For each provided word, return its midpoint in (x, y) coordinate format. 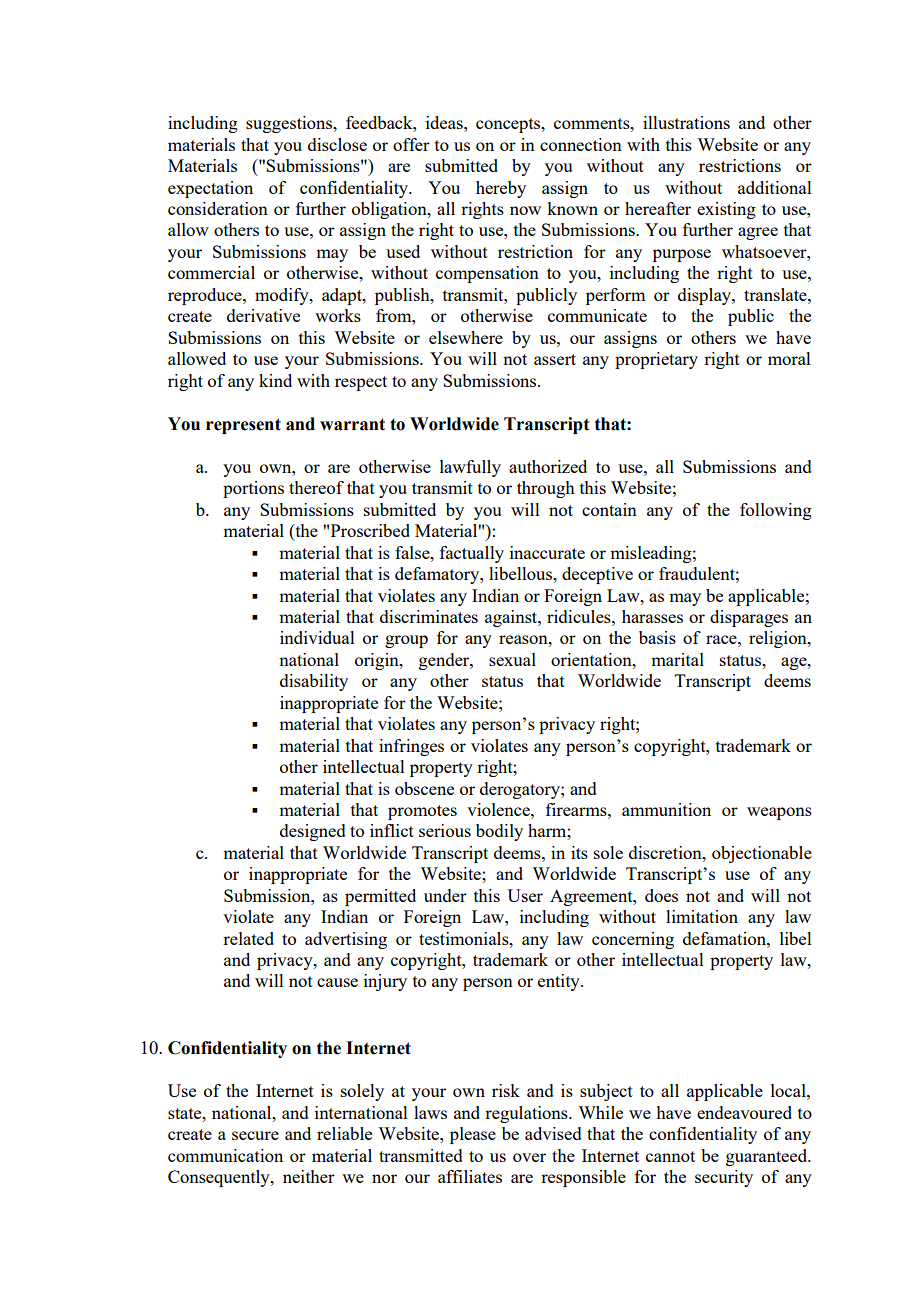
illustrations (686, 122)
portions (253, 489)
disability (314, 682)
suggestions (290, 124)
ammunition (666, 809)
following (776, 511)
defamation (725, 938)
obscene (424, 788)
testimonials (465, 938)
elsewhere (466, 337)
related (248, 938)
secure (255, 1135)
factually (472, 554)
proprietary (656, 360)
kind (275, 380)
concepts (509, 125)
